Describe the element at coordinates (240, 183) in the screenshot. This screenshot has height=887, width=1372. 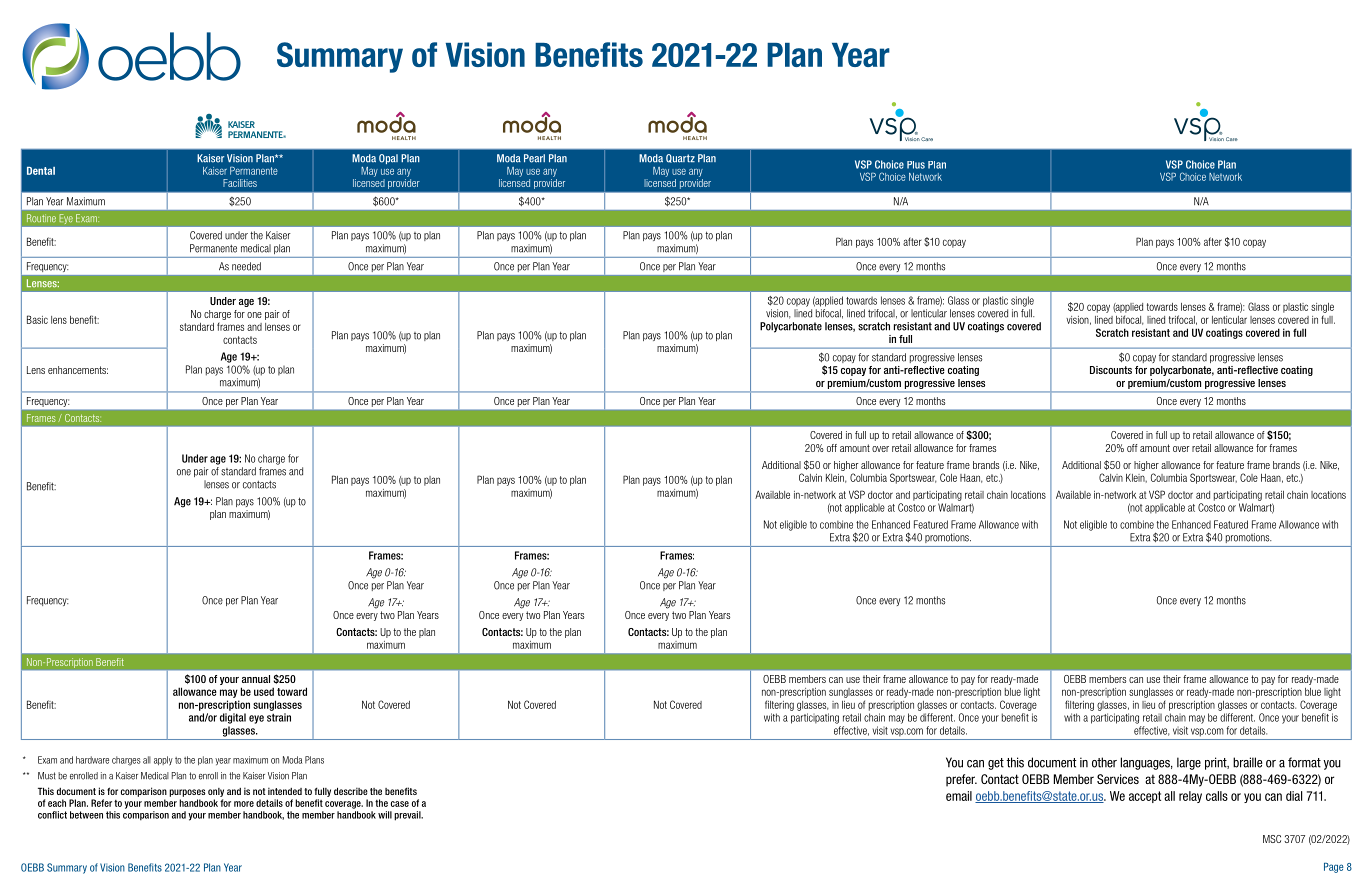
I see `Facilities` at that location.
